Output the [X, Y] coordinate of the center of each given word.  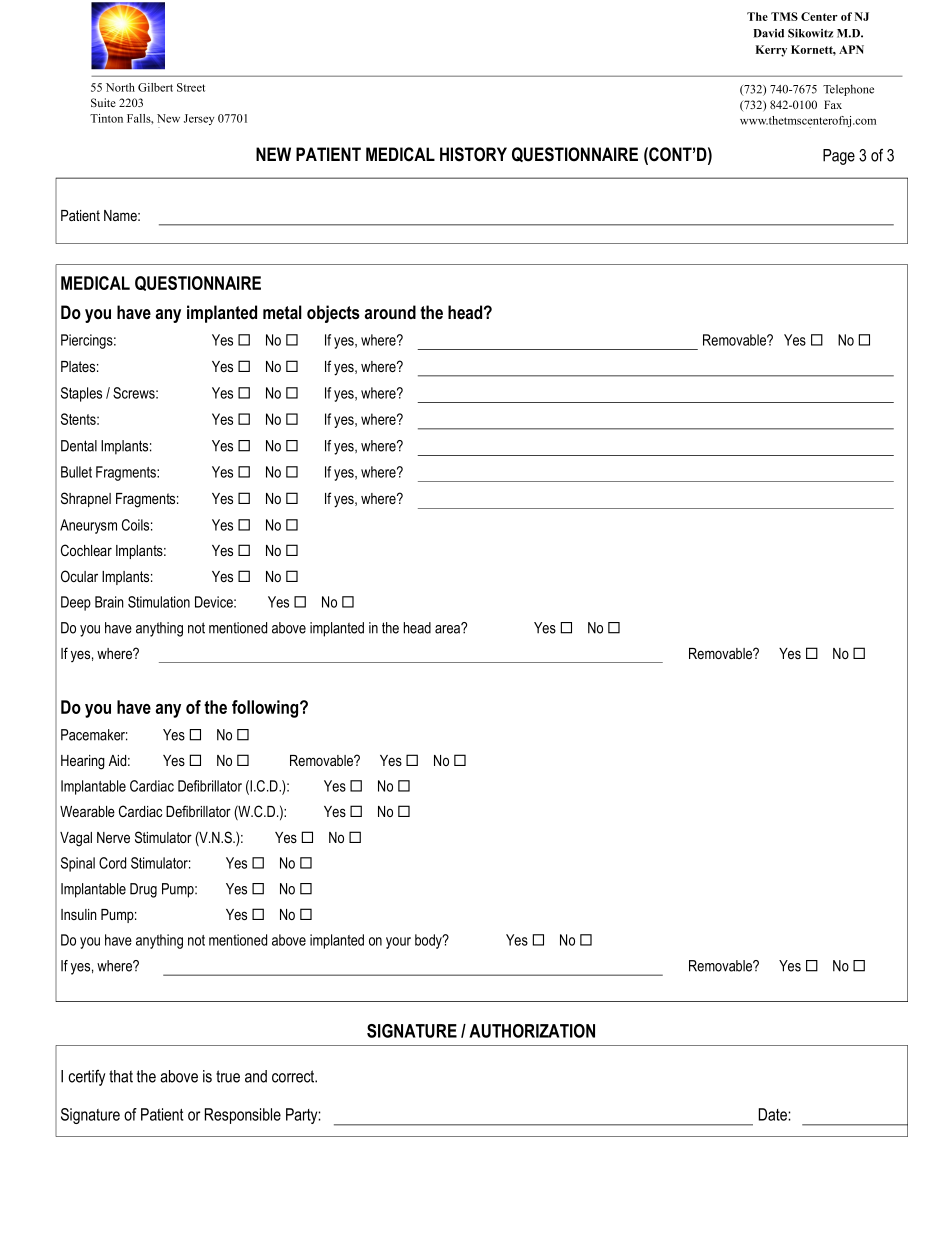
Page [839, 157]
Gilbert [155, 87]
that [121, 1076]
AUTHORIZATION [532, 1031]
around [390, 312]
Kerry [771, 51]
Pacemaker [94, 735]
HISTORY [473, 154]
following [266, 709]
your [398, 943]
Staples [81, 394]
